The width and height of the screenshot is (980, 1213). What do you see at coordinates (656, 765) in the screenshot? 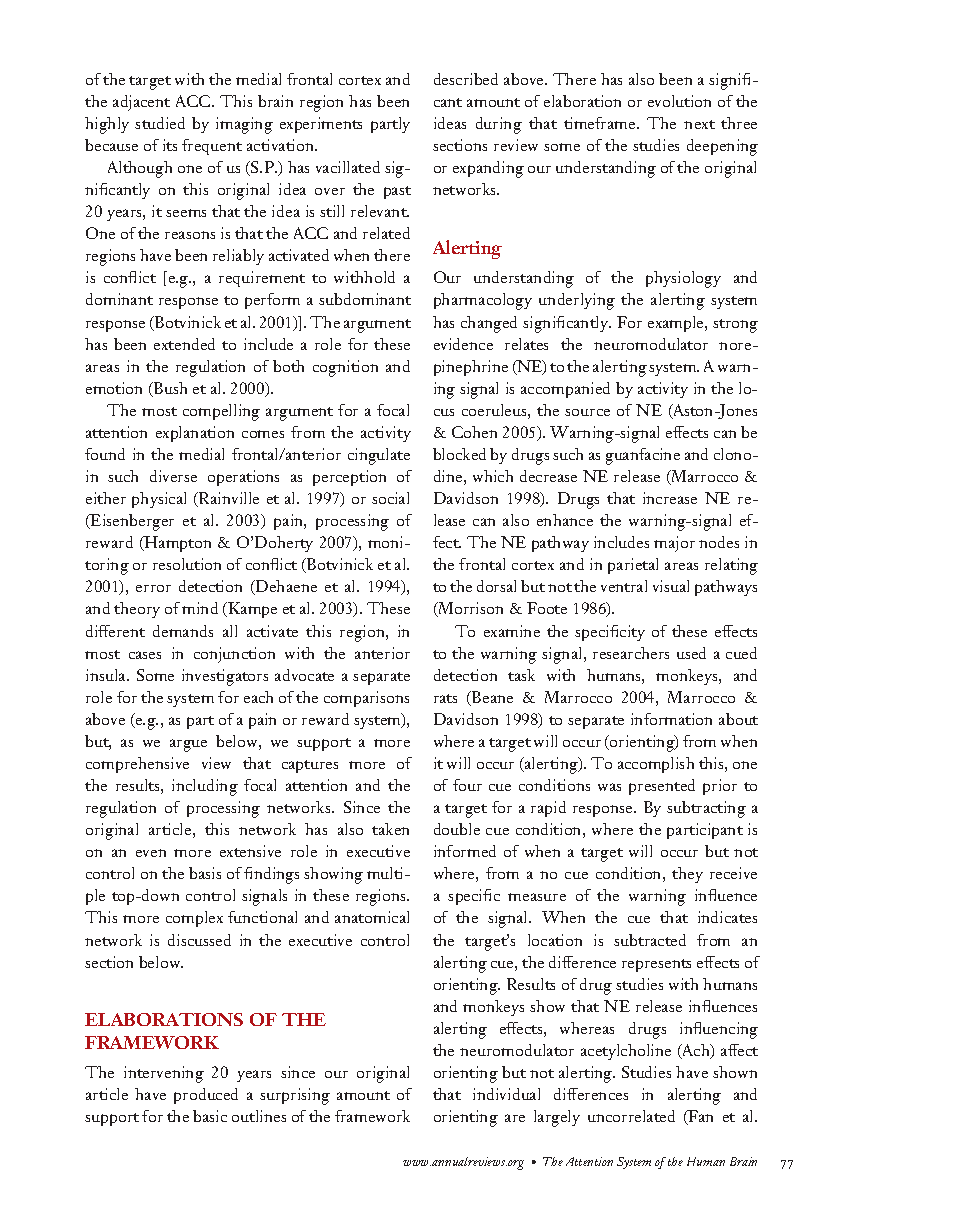
I see `accomplish` at bounding box center [656, 765].
